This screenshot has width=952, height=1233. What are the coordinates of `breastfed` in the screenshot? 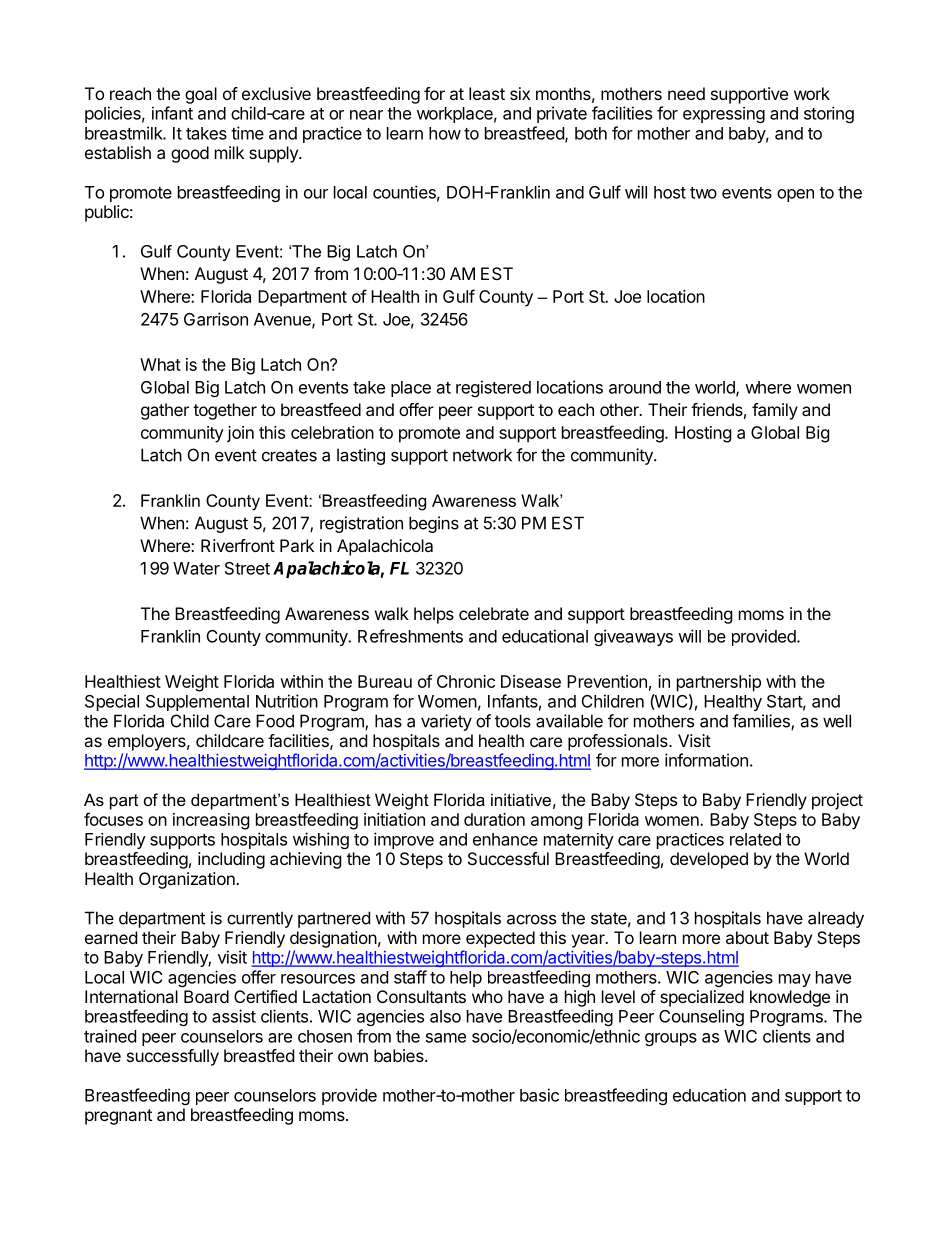 It's located at (259, 1055).
